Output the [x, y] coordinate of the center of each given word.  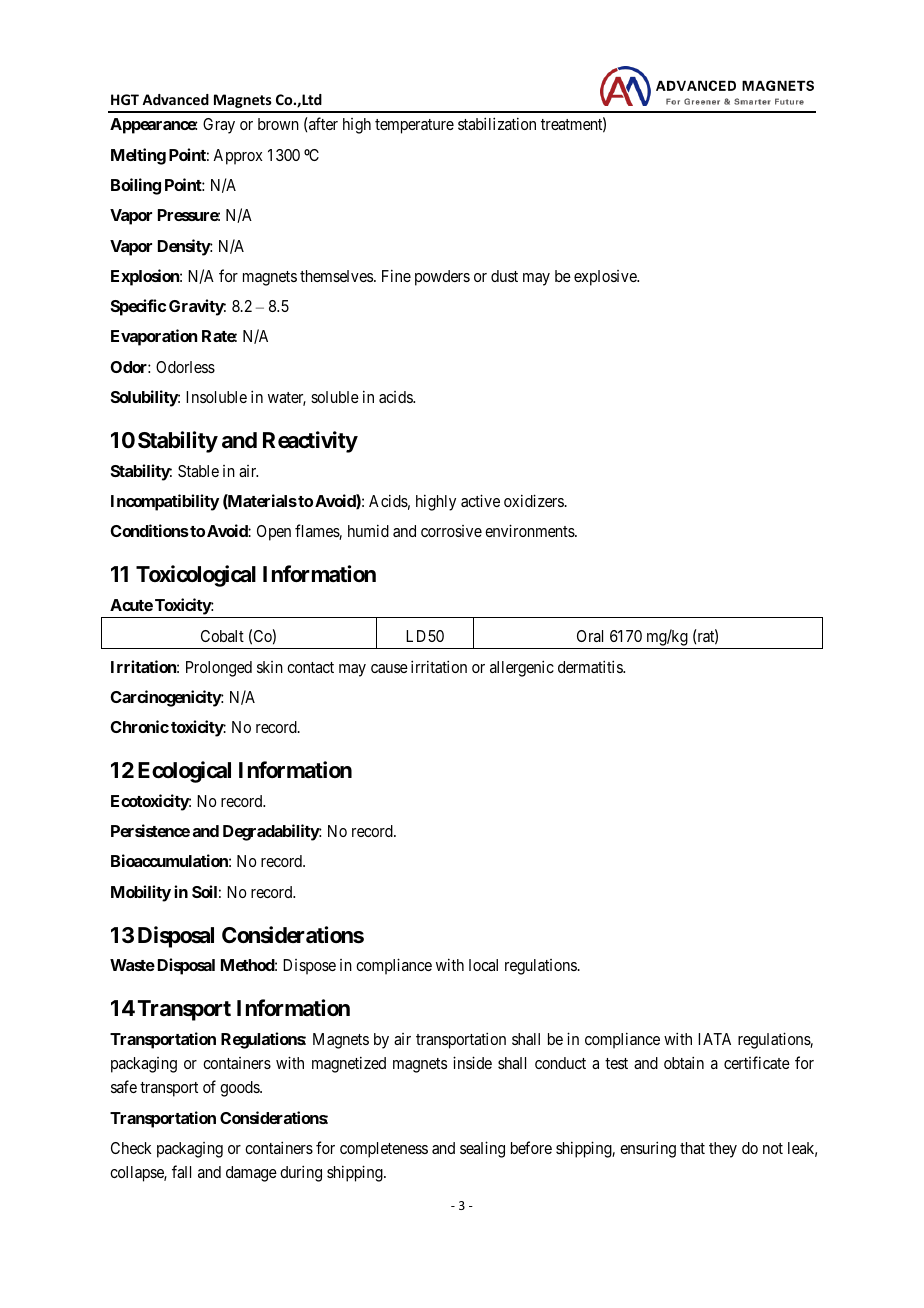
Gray [219, 126]
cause [389, 668]
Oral [590, 636]
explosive [606, 278]
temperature [414, 126]
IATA [714, 1039]
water [287, 399]
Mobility [141, 893]
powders [442, 278]
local [483, 965]
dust [504, 276]
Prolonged [219, 669]
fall [181, 1171]
